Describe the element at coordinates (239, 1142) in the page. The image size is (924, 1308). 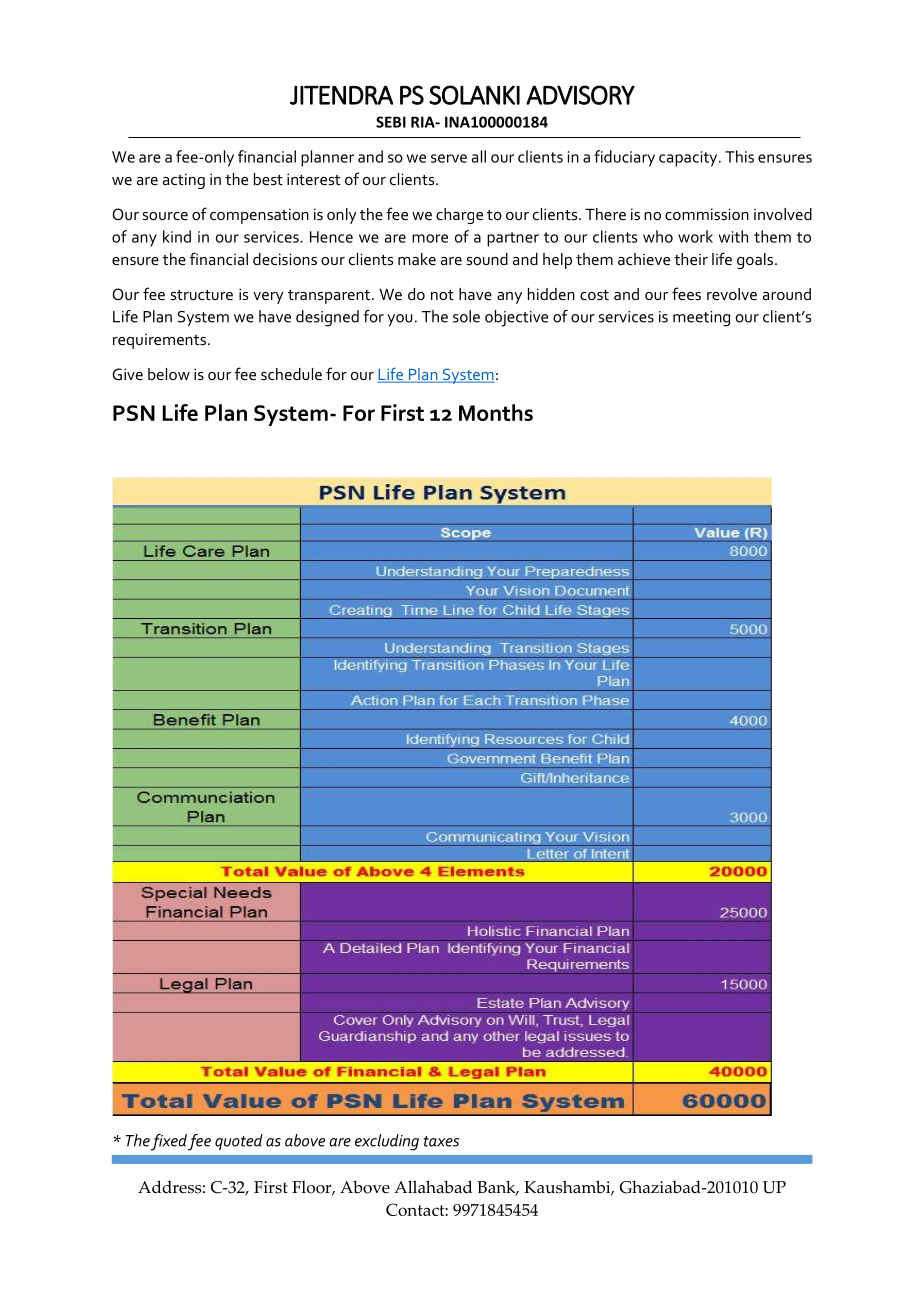
I see `quoted` at that location.
